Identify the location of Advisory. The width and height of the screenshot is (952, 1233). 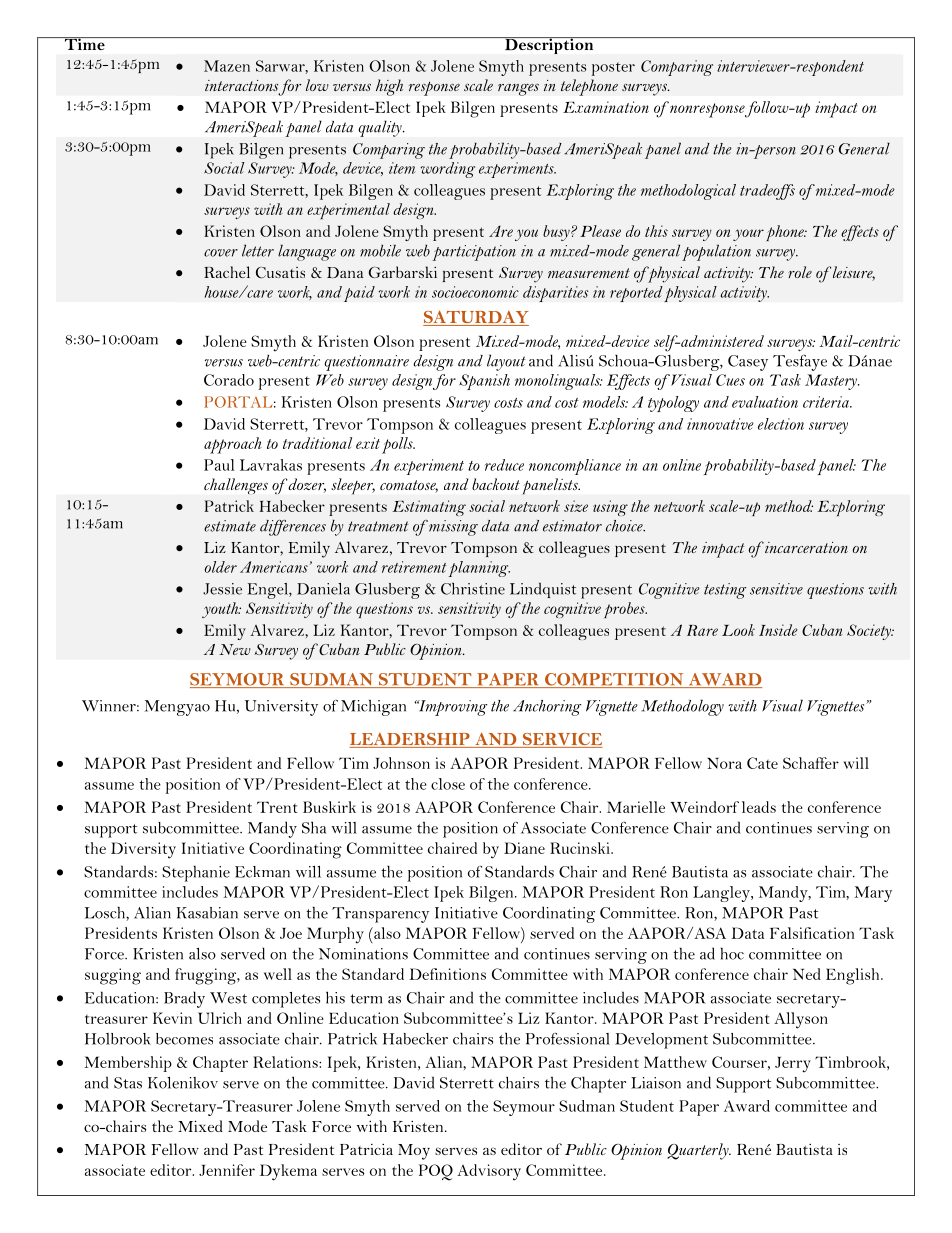
(489, 1172).
